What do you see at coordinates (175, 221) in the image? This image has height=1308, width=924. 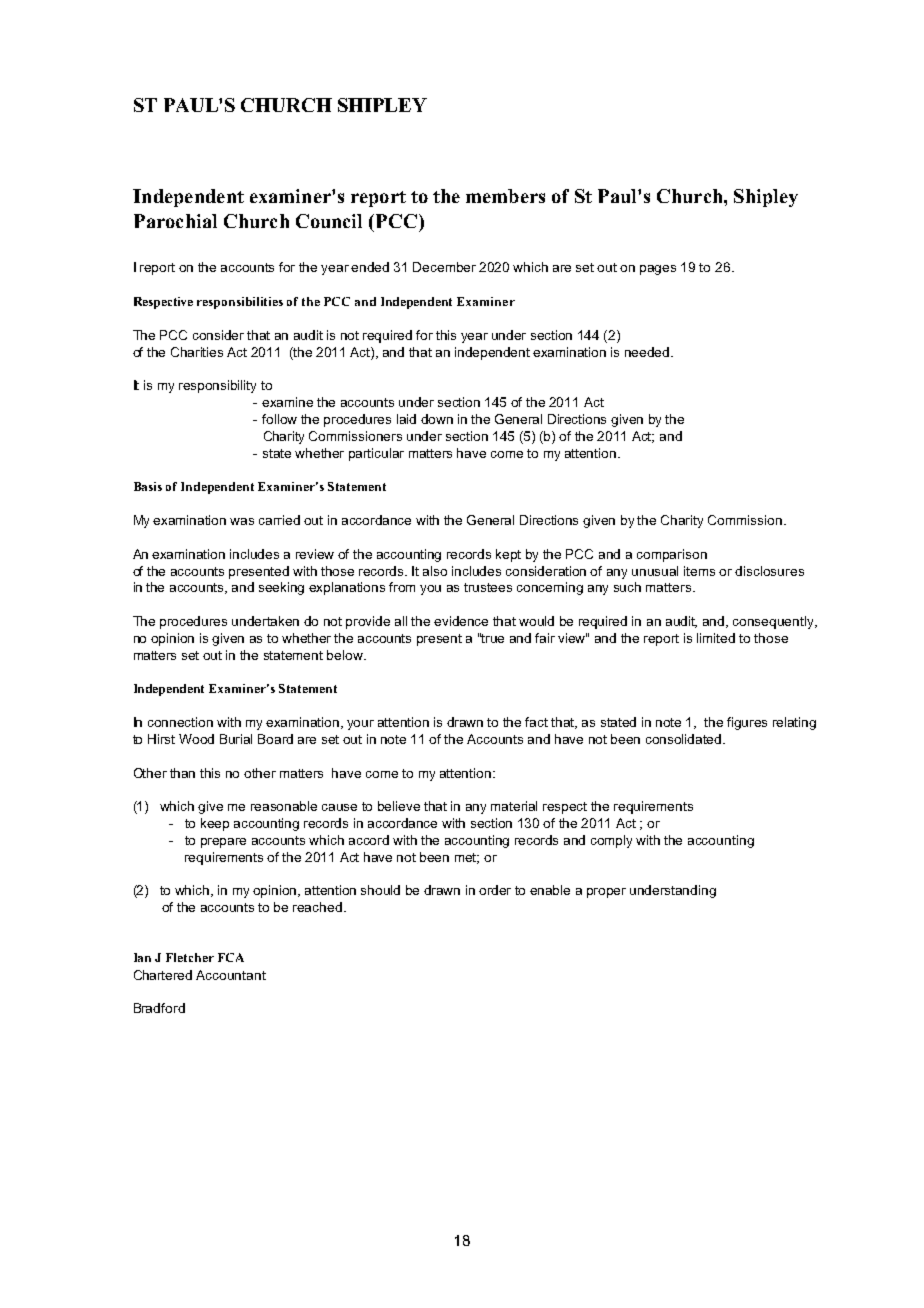 I see `Parochial` at bounding box center [175, 221].
